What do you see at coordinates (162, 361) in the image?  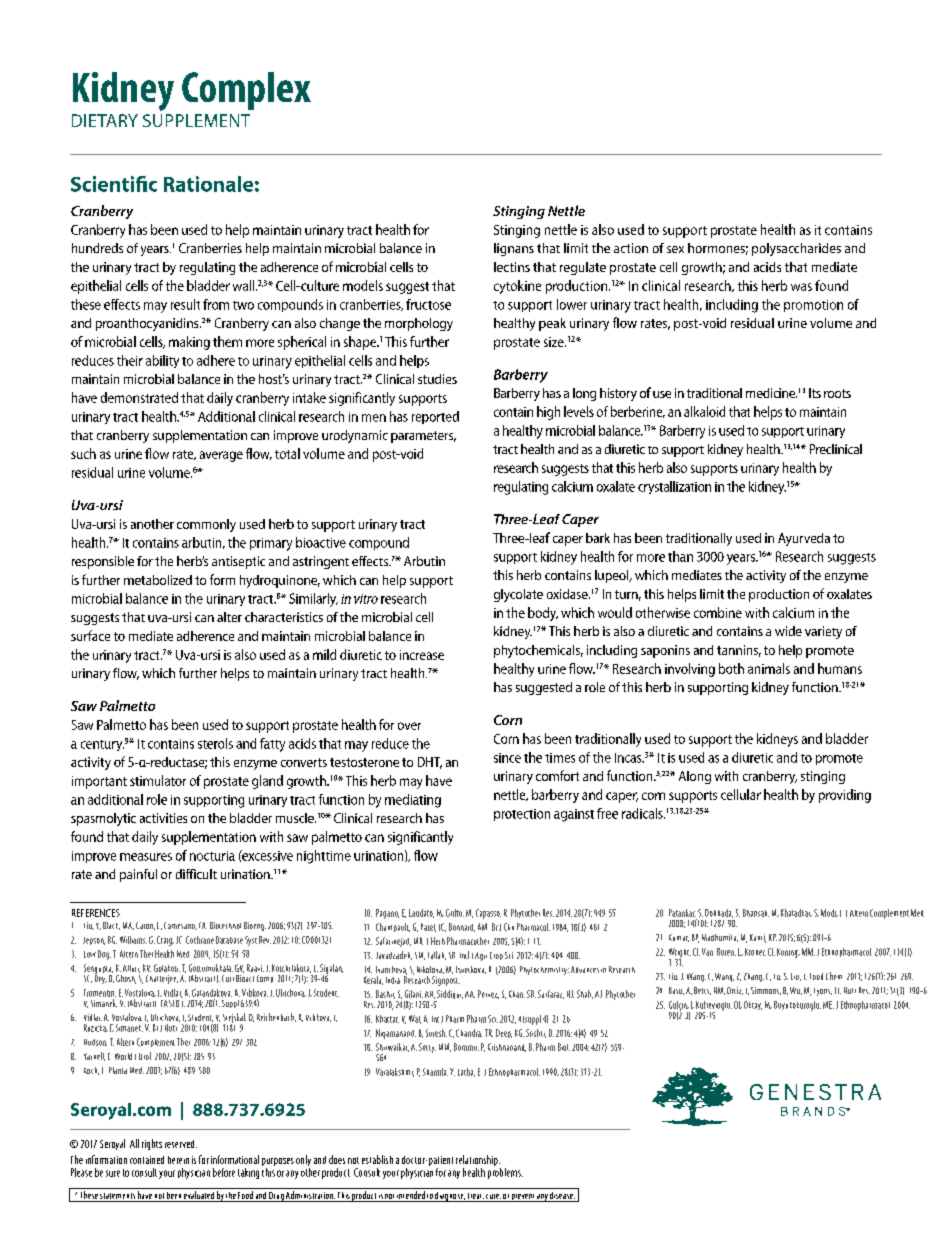 I see `ability` at bounding box center [162, 361].
